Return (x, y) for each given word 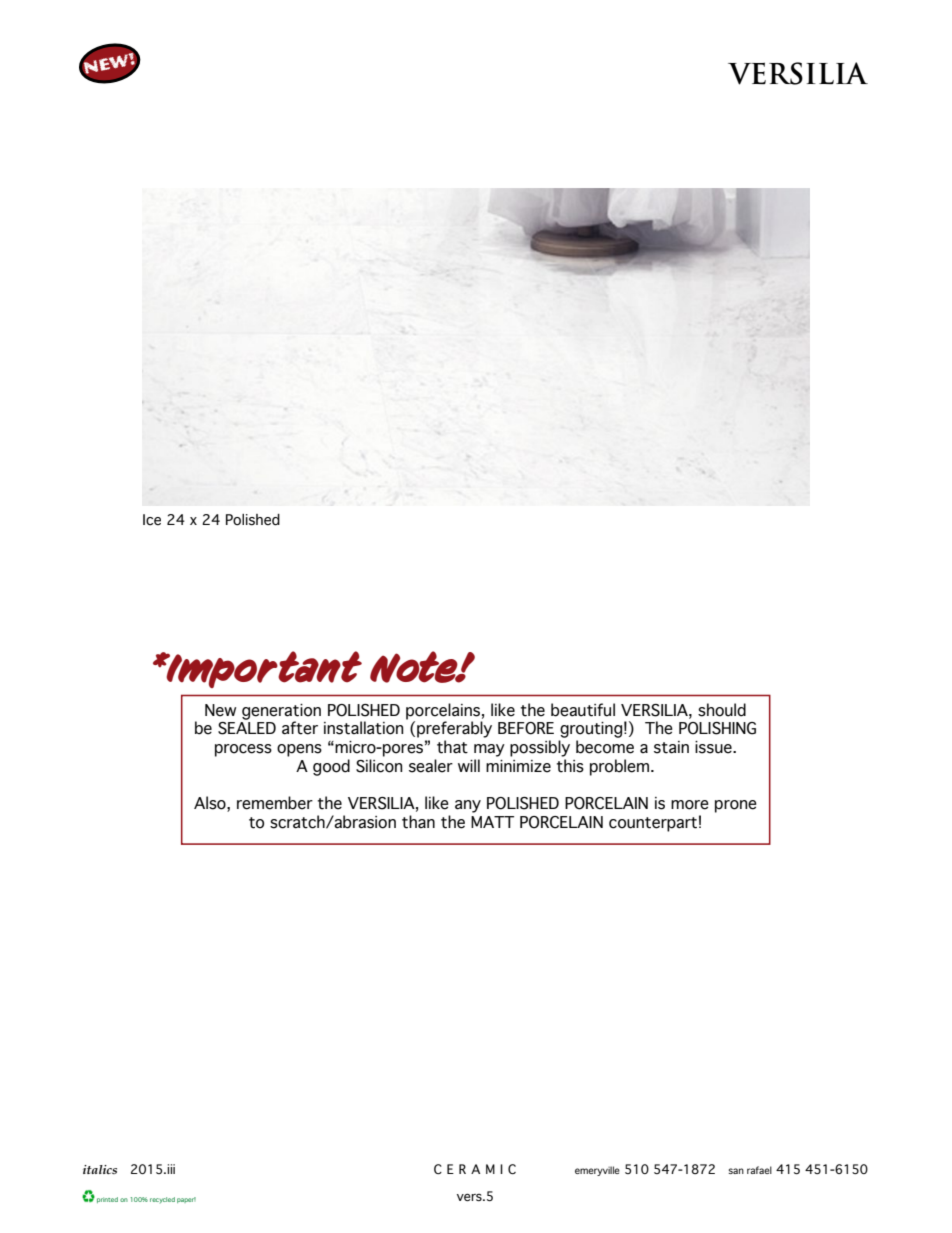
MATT (492, 822)
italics (100, 1169)
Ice (152, 520)
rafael (759, 1170)
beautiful (583, 710)
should (722, 710)
